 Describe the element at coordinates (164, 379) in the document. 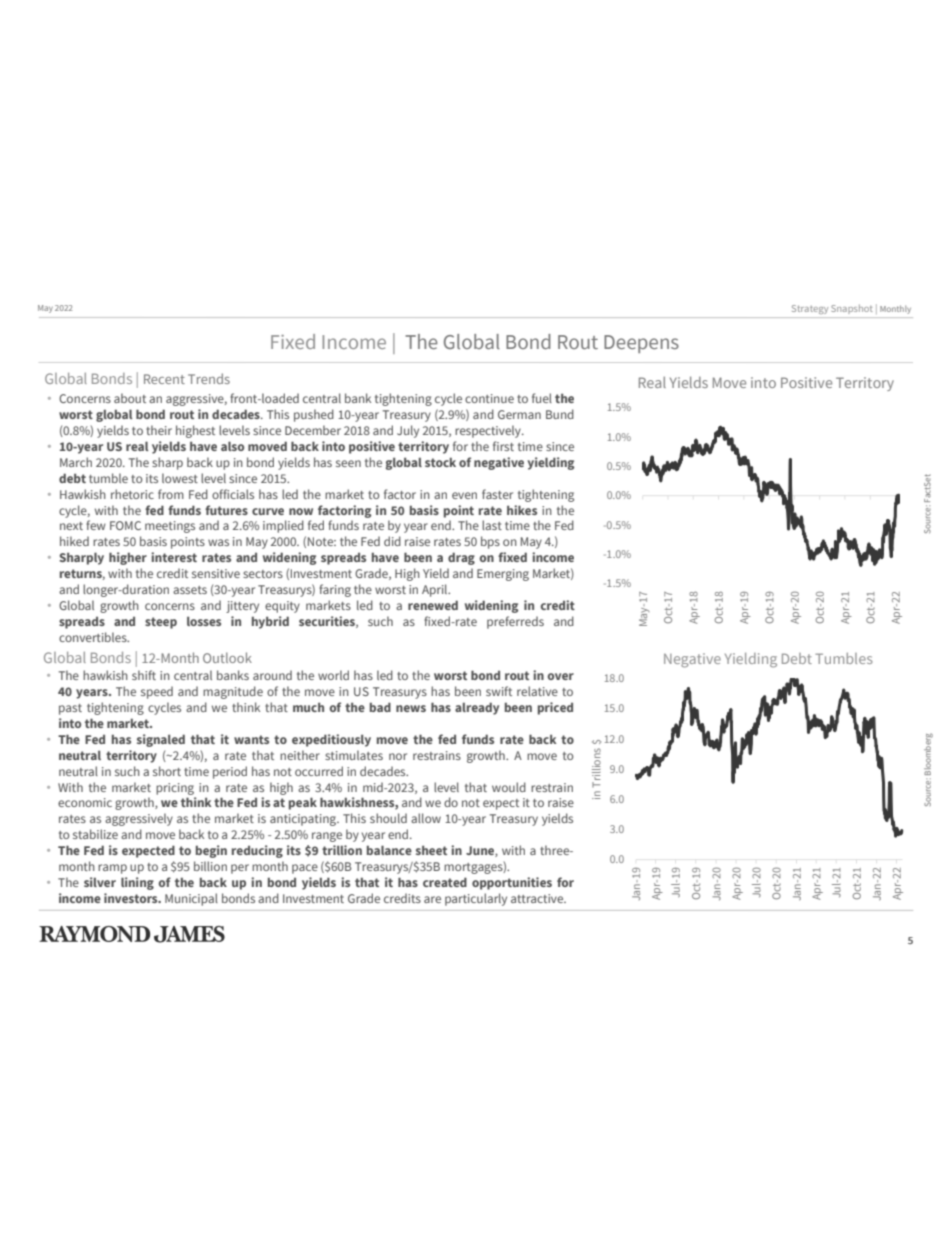

I see `Recent` at that location.
